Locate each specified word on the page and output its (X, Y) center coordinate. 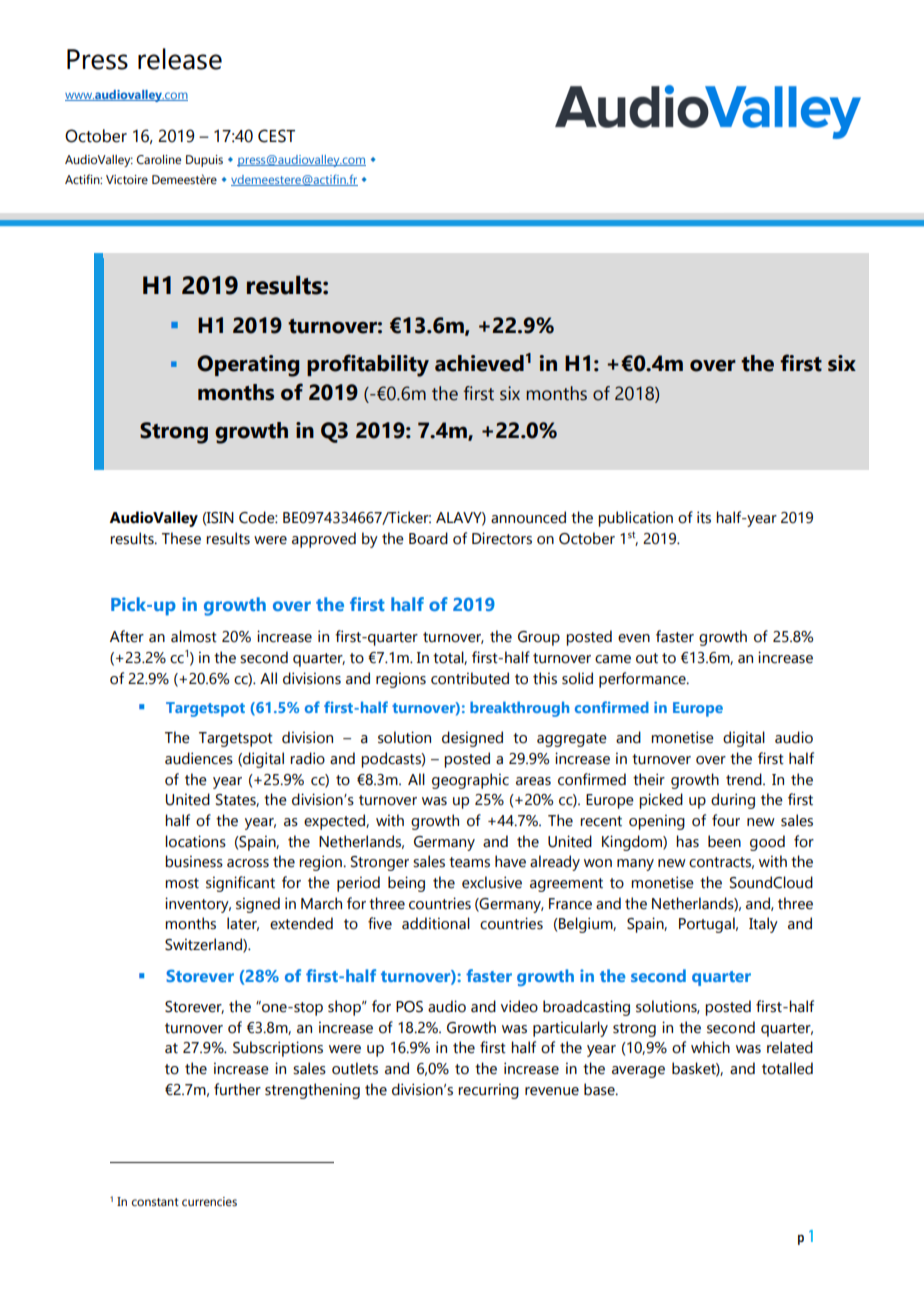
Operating (248, 366)
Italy (763, 925)
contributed (470, 678)
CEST (276, 136)
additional (436, 923)
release (180, 59)
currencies (209, 1201)
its (704, 517)
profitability (368, 365)
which (710, 1047)
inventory (198, 905)
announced (528, 517)
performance (643, 680)
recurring (488, 1091)
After (127, 636)
